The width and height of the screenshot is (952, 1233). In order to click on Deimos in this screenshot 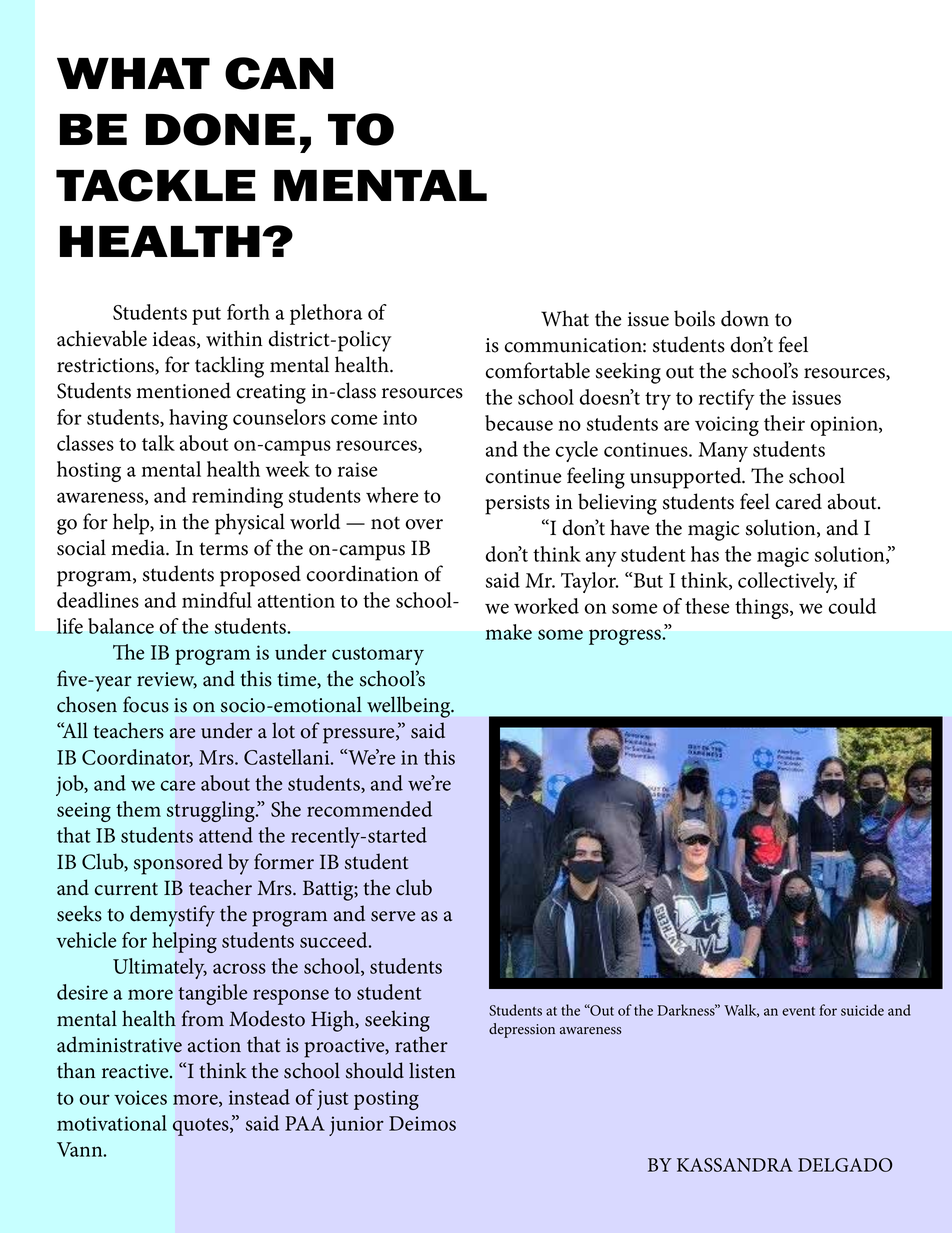, I will do `click(422, 1123)`.
